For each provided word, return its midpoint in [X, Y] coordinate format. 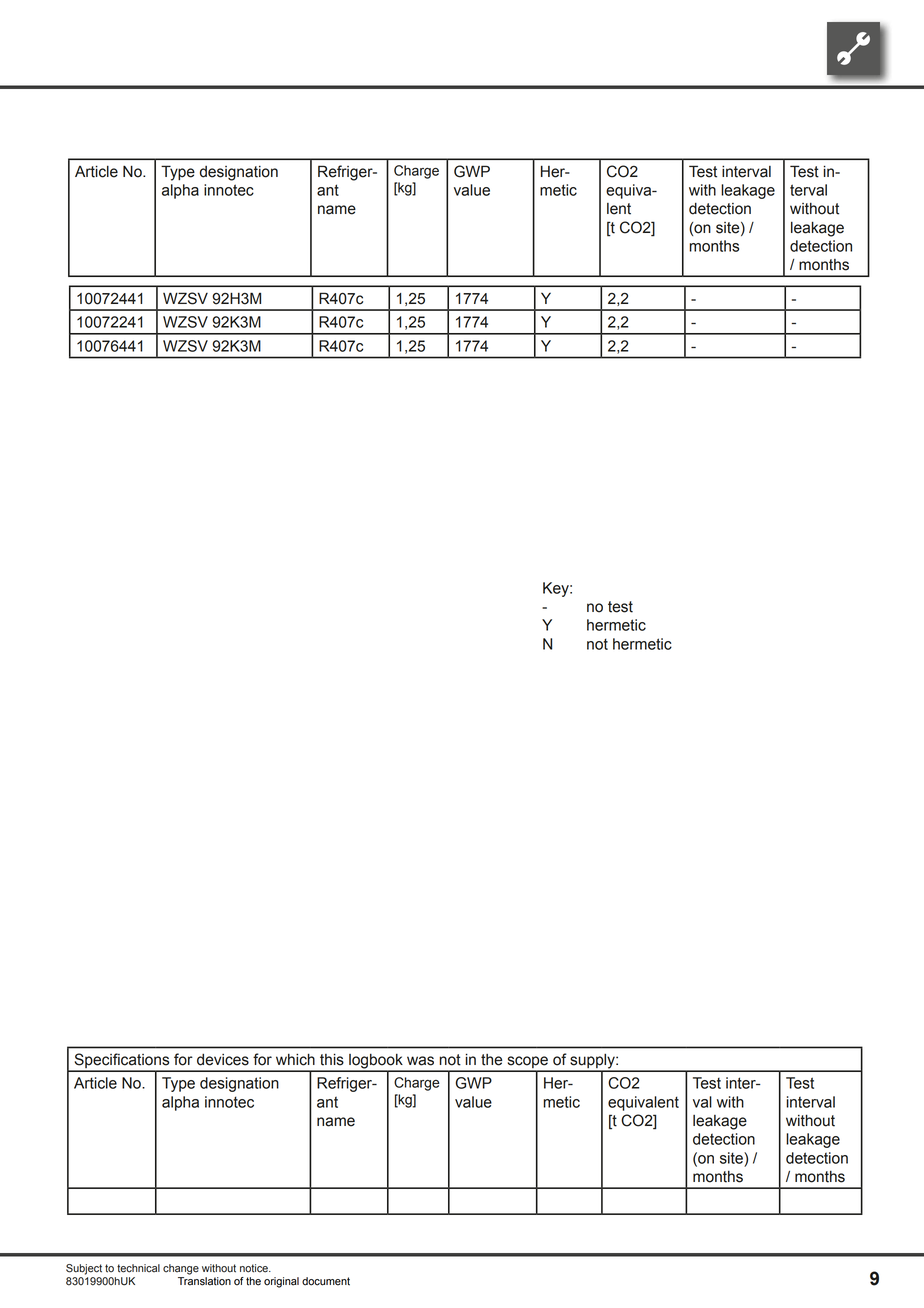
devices [223, 1060]
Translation [204, 1281]
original [281, 1282]
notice [255, 1268]
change [181, 1269]
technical [138, 1268]
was [420, 1061]
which [295, 1060]
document [326, 1281]
